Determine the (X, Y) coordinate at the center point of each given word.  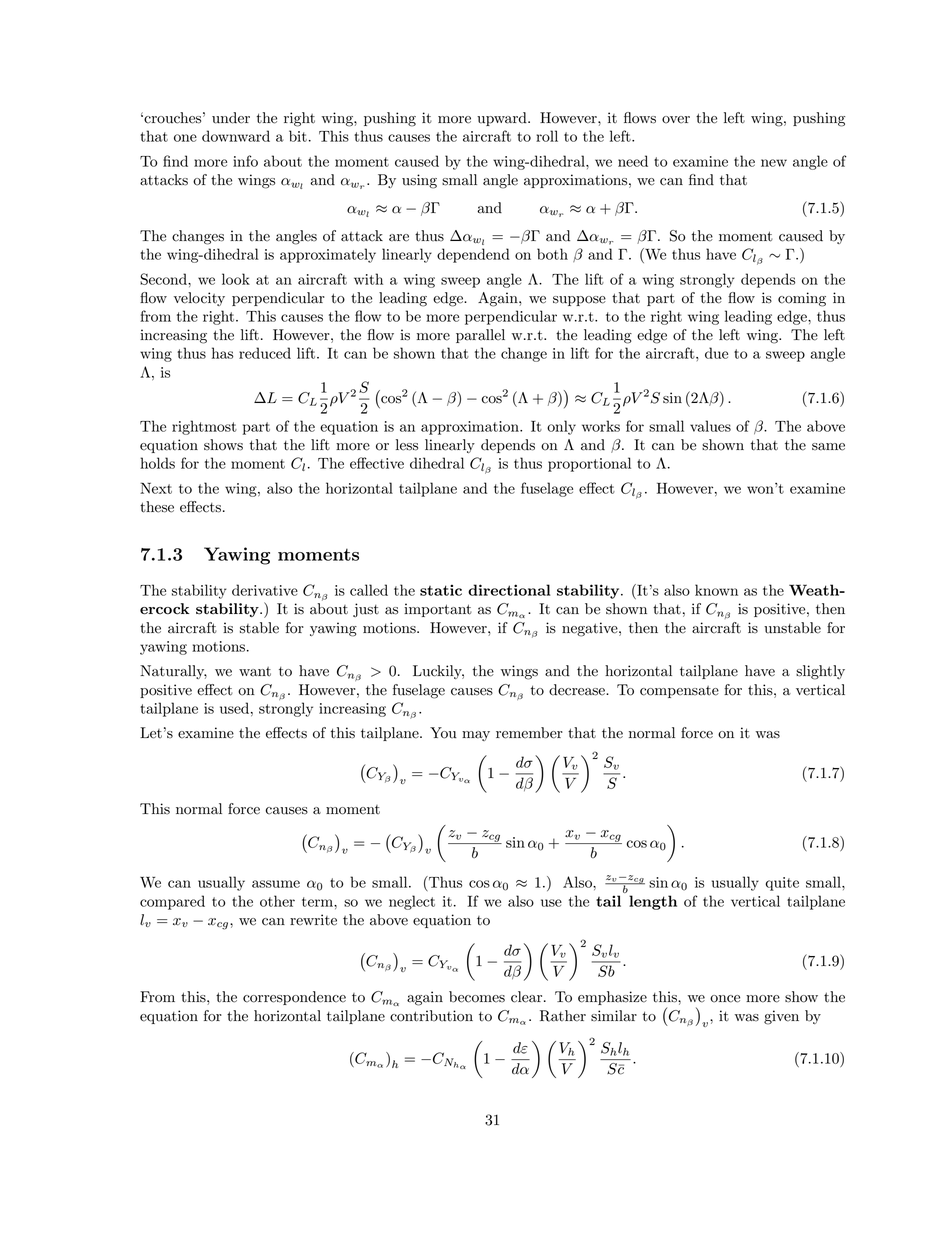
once (725, 999)
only (561, 427)
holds (157, 463)
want (255, 672)
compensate (679, 692)
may (476, 736)
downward (236, 136)
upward (503, 119)
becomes (477, 997)
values (710, 426)
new (774, 163)
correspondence (294, 998)
